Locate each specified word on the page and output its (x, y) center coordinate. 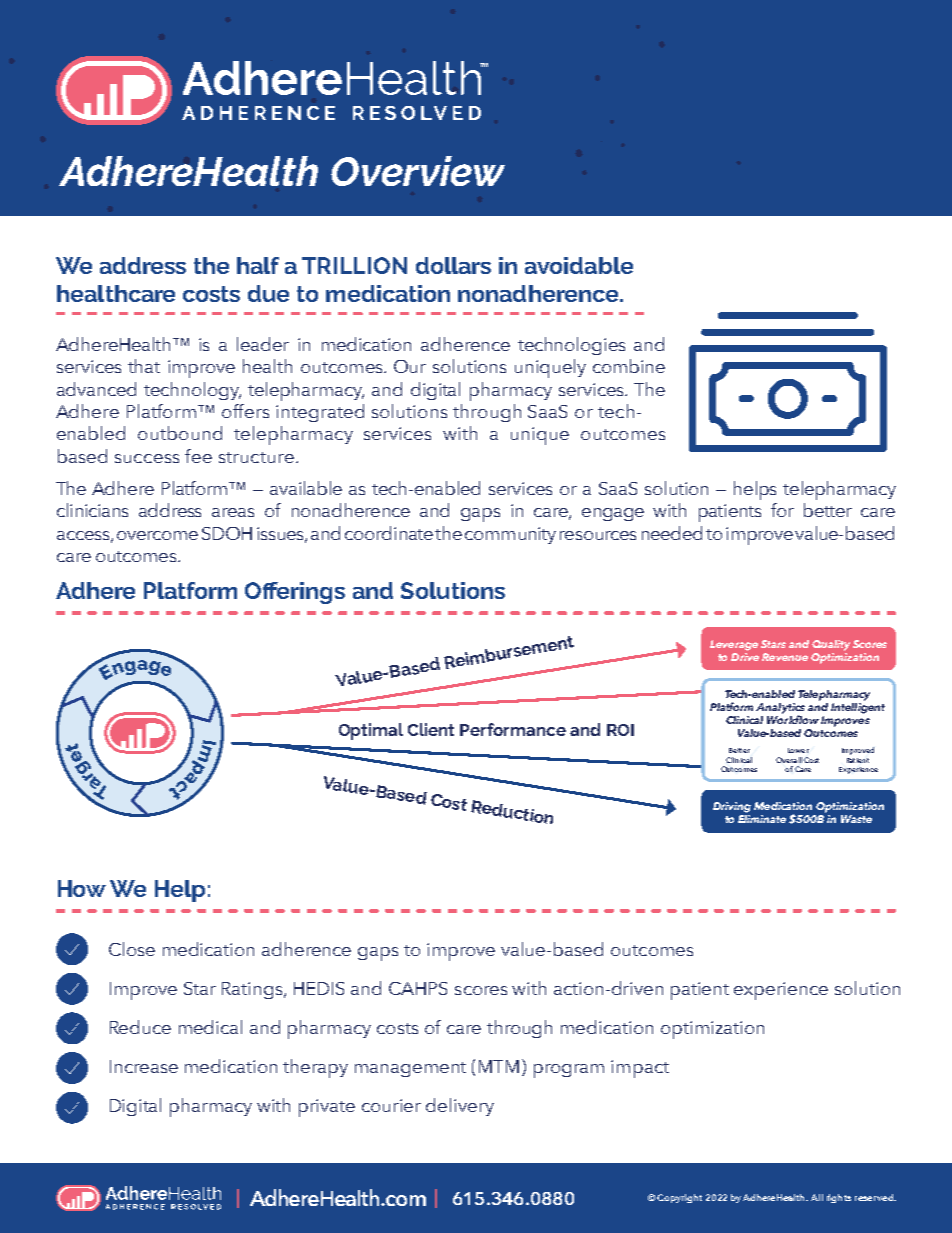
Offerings (295, 593)
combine (629, 366)
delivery (460, 1107)
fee (198, 456)
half (258, 265)
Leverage (734, 645)
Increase (144, 1066)
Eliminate (762, 817)
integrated (320, 413)
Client (431, 729)
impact (640, 1069)
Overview (418, 171)
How (82, 888)
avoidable (579, 265)
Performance (513, 729)
